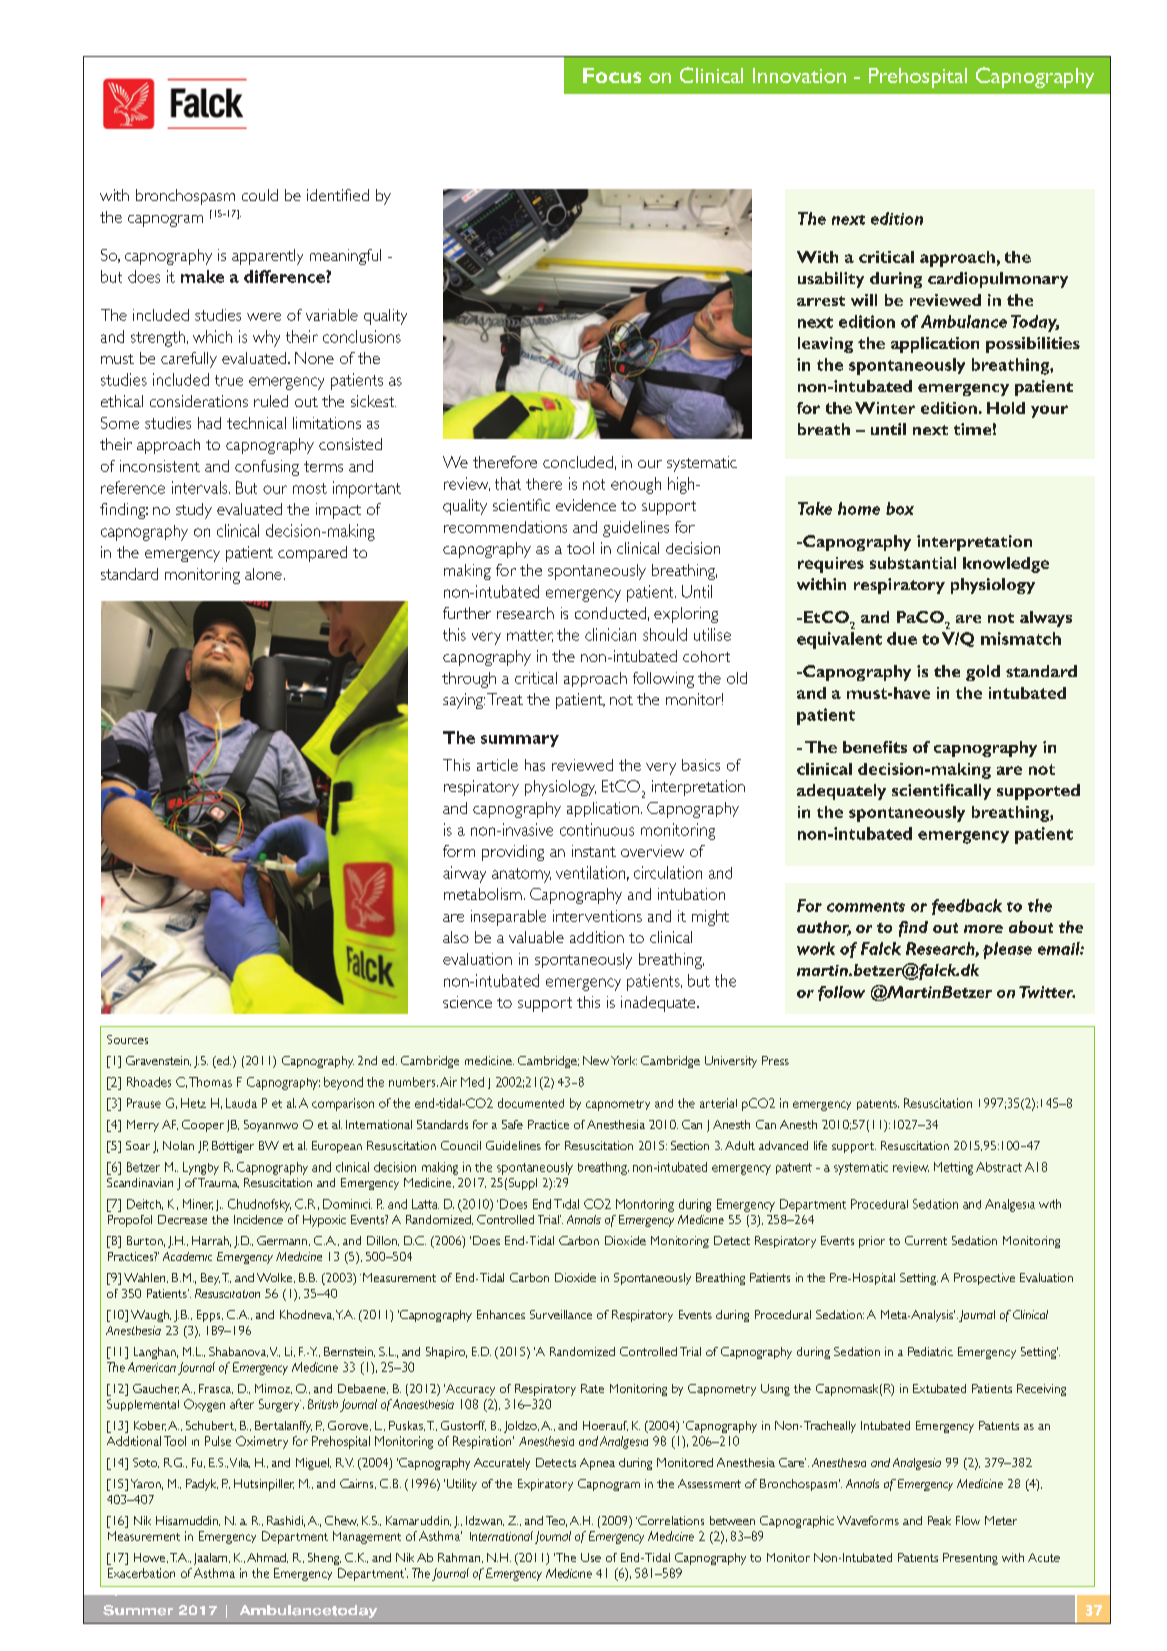 This screenshot has width=1167, height=1651. Describe the element at coordinates (970, 1559) in the screenshot. I see `Presenting` at that location.
